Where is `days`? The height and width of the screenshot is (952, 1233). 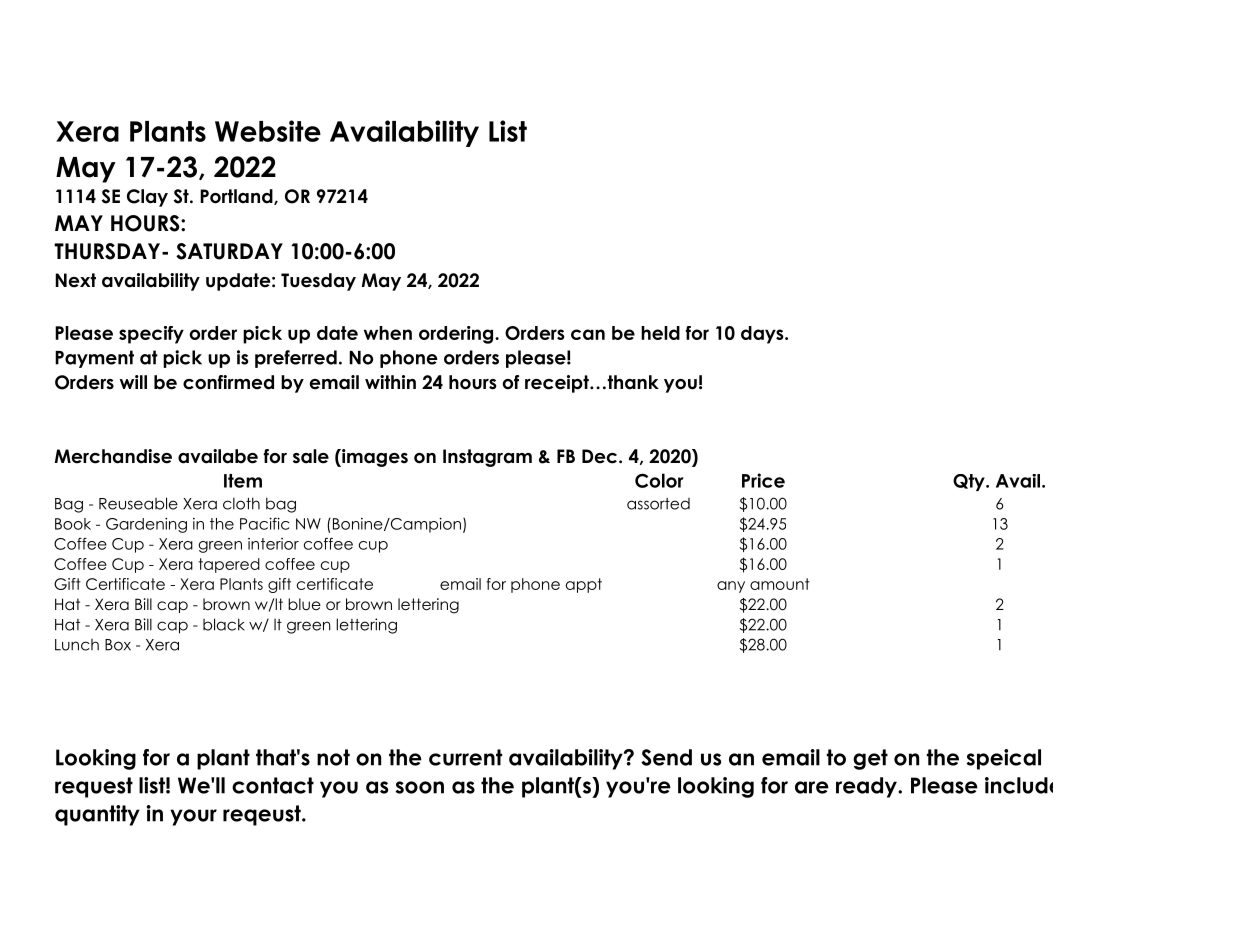 days is located at coordinates (763, 335).
